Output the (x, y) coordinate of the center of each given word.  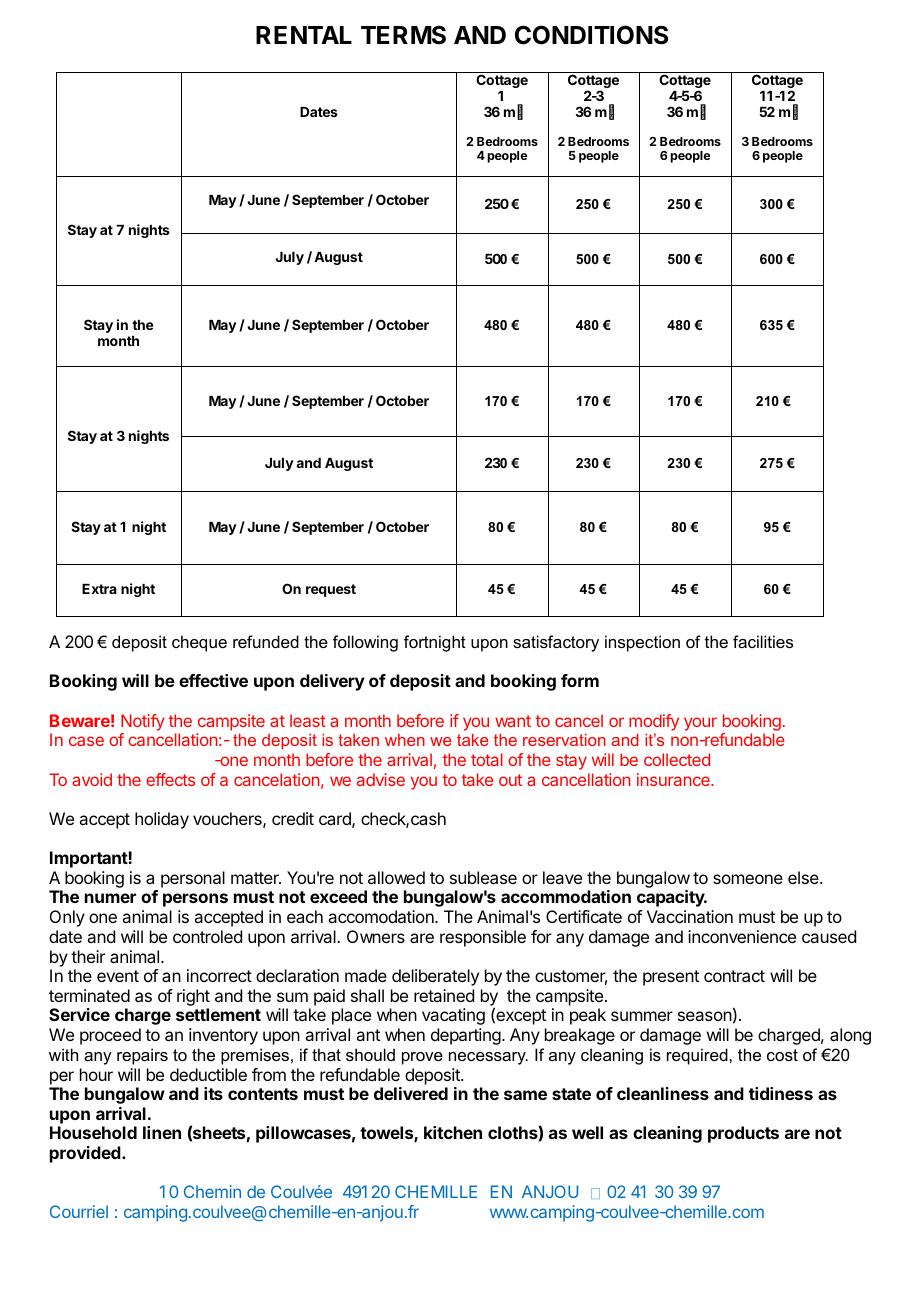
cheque (199, 643)
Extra (99, 589)
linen (162, 1132)
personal (193, 879)
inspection (642, 643)
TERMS (403, 35)
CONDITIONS (591, 35)
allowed (396, 877)
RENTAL (304, 35)
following (365, 643)
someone (748, 879)
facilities (763, 641)
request (331, 590)
